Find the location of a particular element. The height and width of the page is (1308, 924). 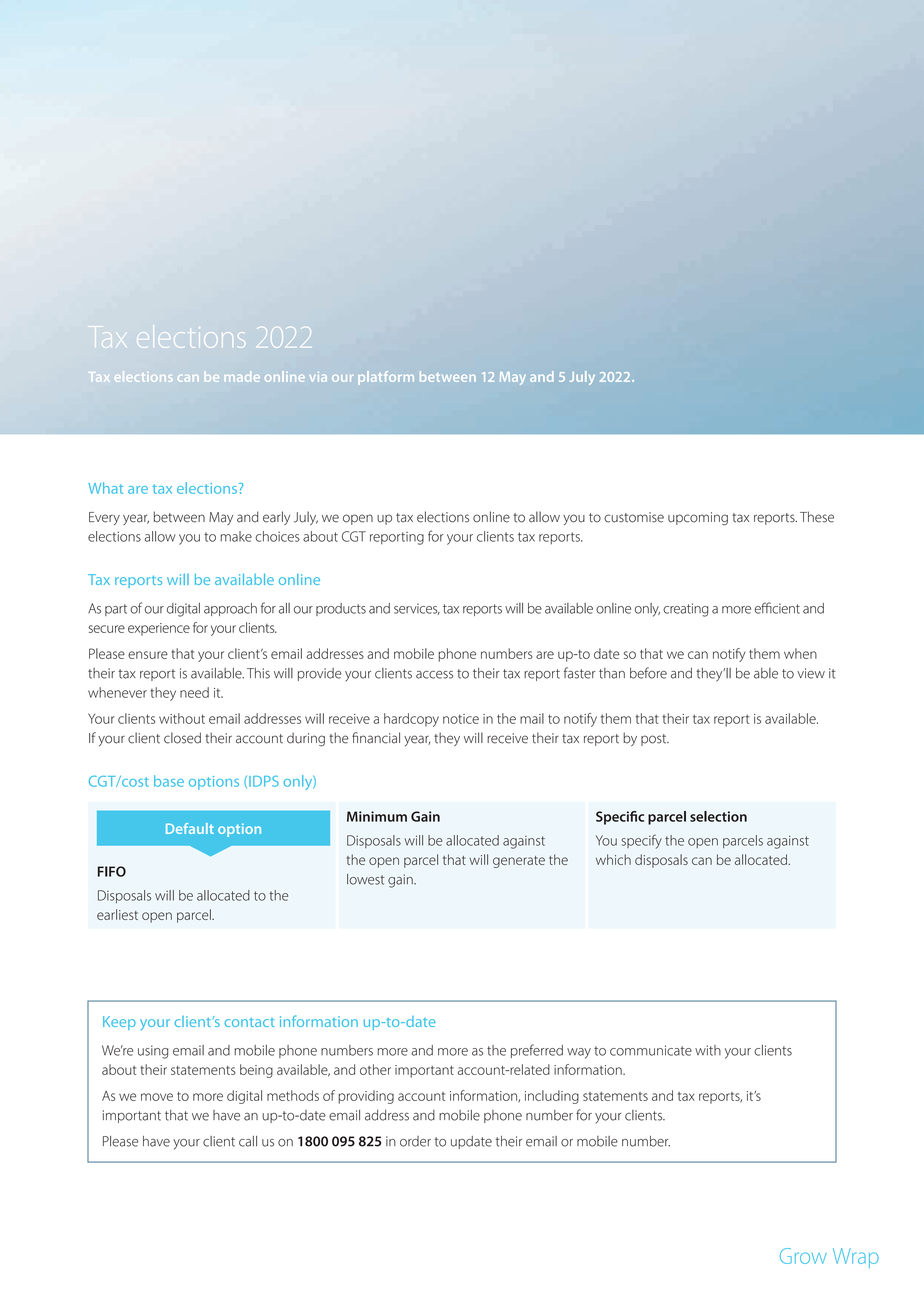

selection is located at coordinates (718, 816).
